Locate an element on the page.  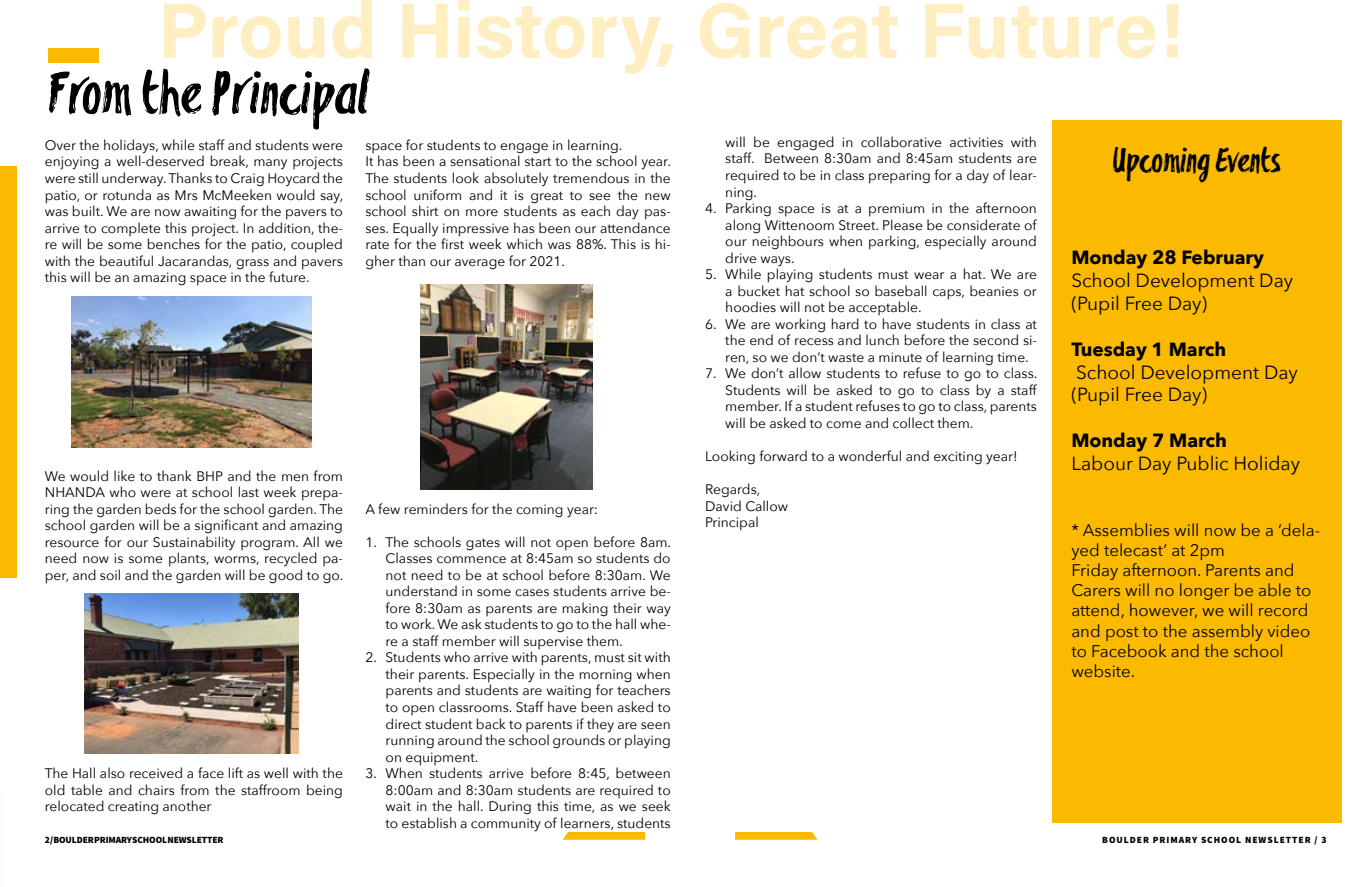
direct is located at coordinates (403, 724).
